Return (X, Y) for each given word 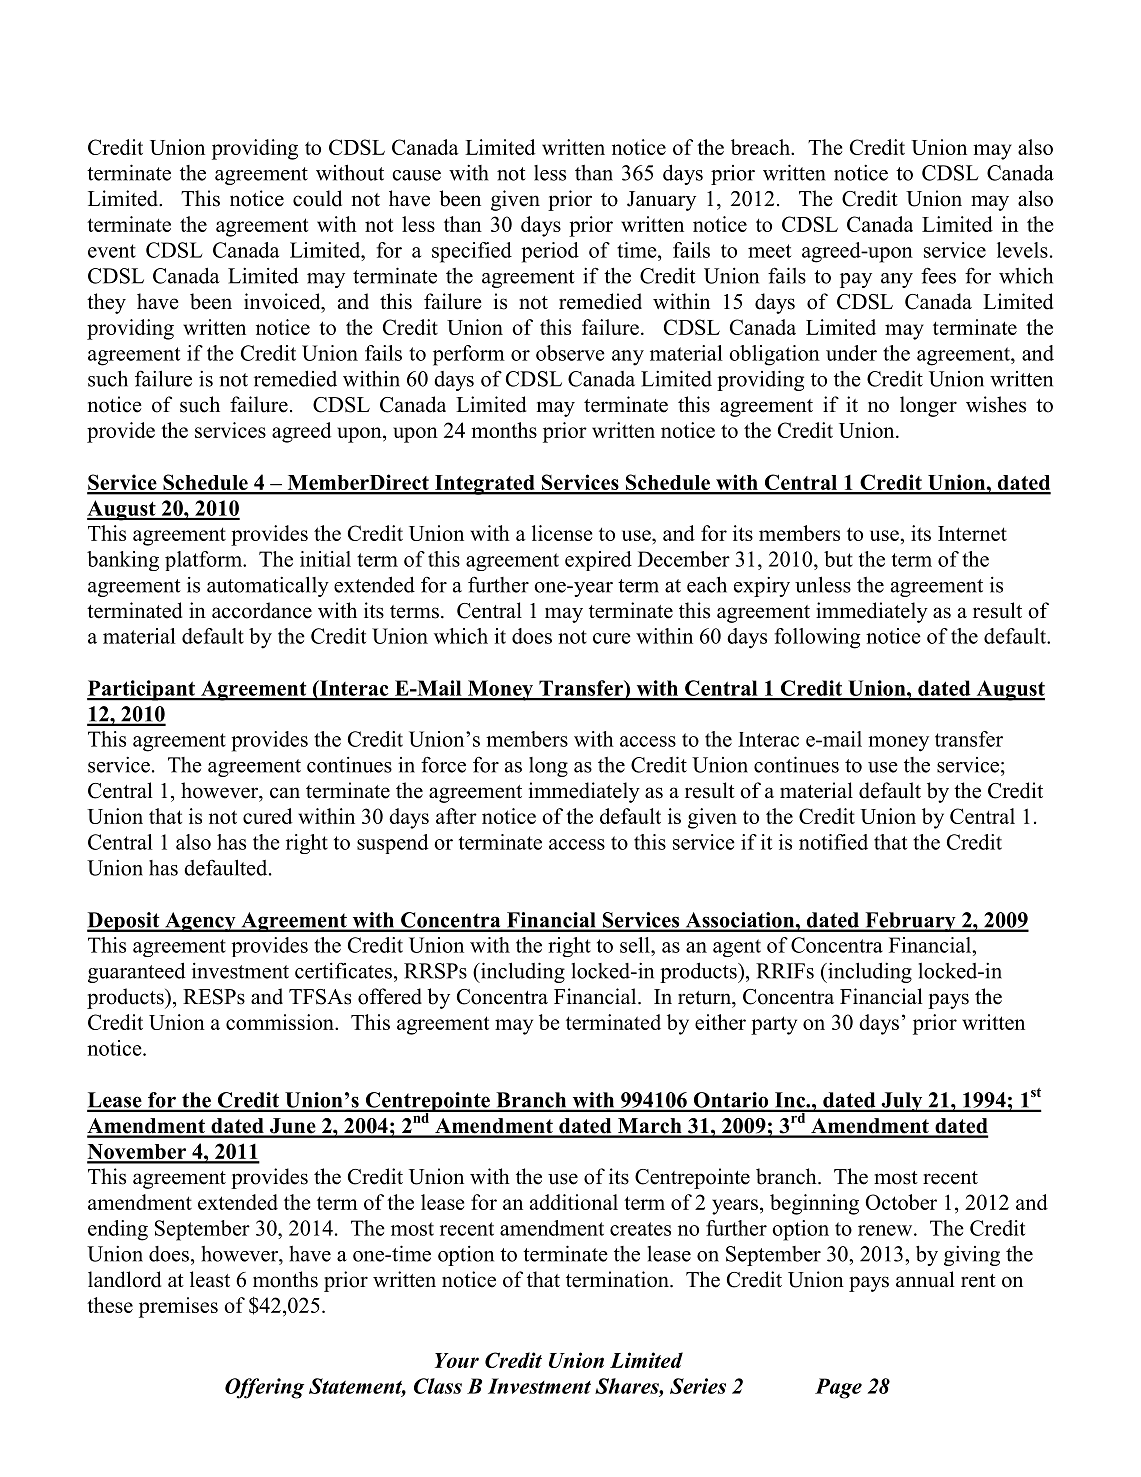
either (720, 1022)
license (562, 533)
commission (281, 1022)
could (317, 198)
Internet (972, 533)
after (456, 816)
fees (938, 275)
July (902, 1102)
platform (204, 561)
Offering (264, 1388)
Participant (142, 690)
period (550, 252)
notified (833, 842)
